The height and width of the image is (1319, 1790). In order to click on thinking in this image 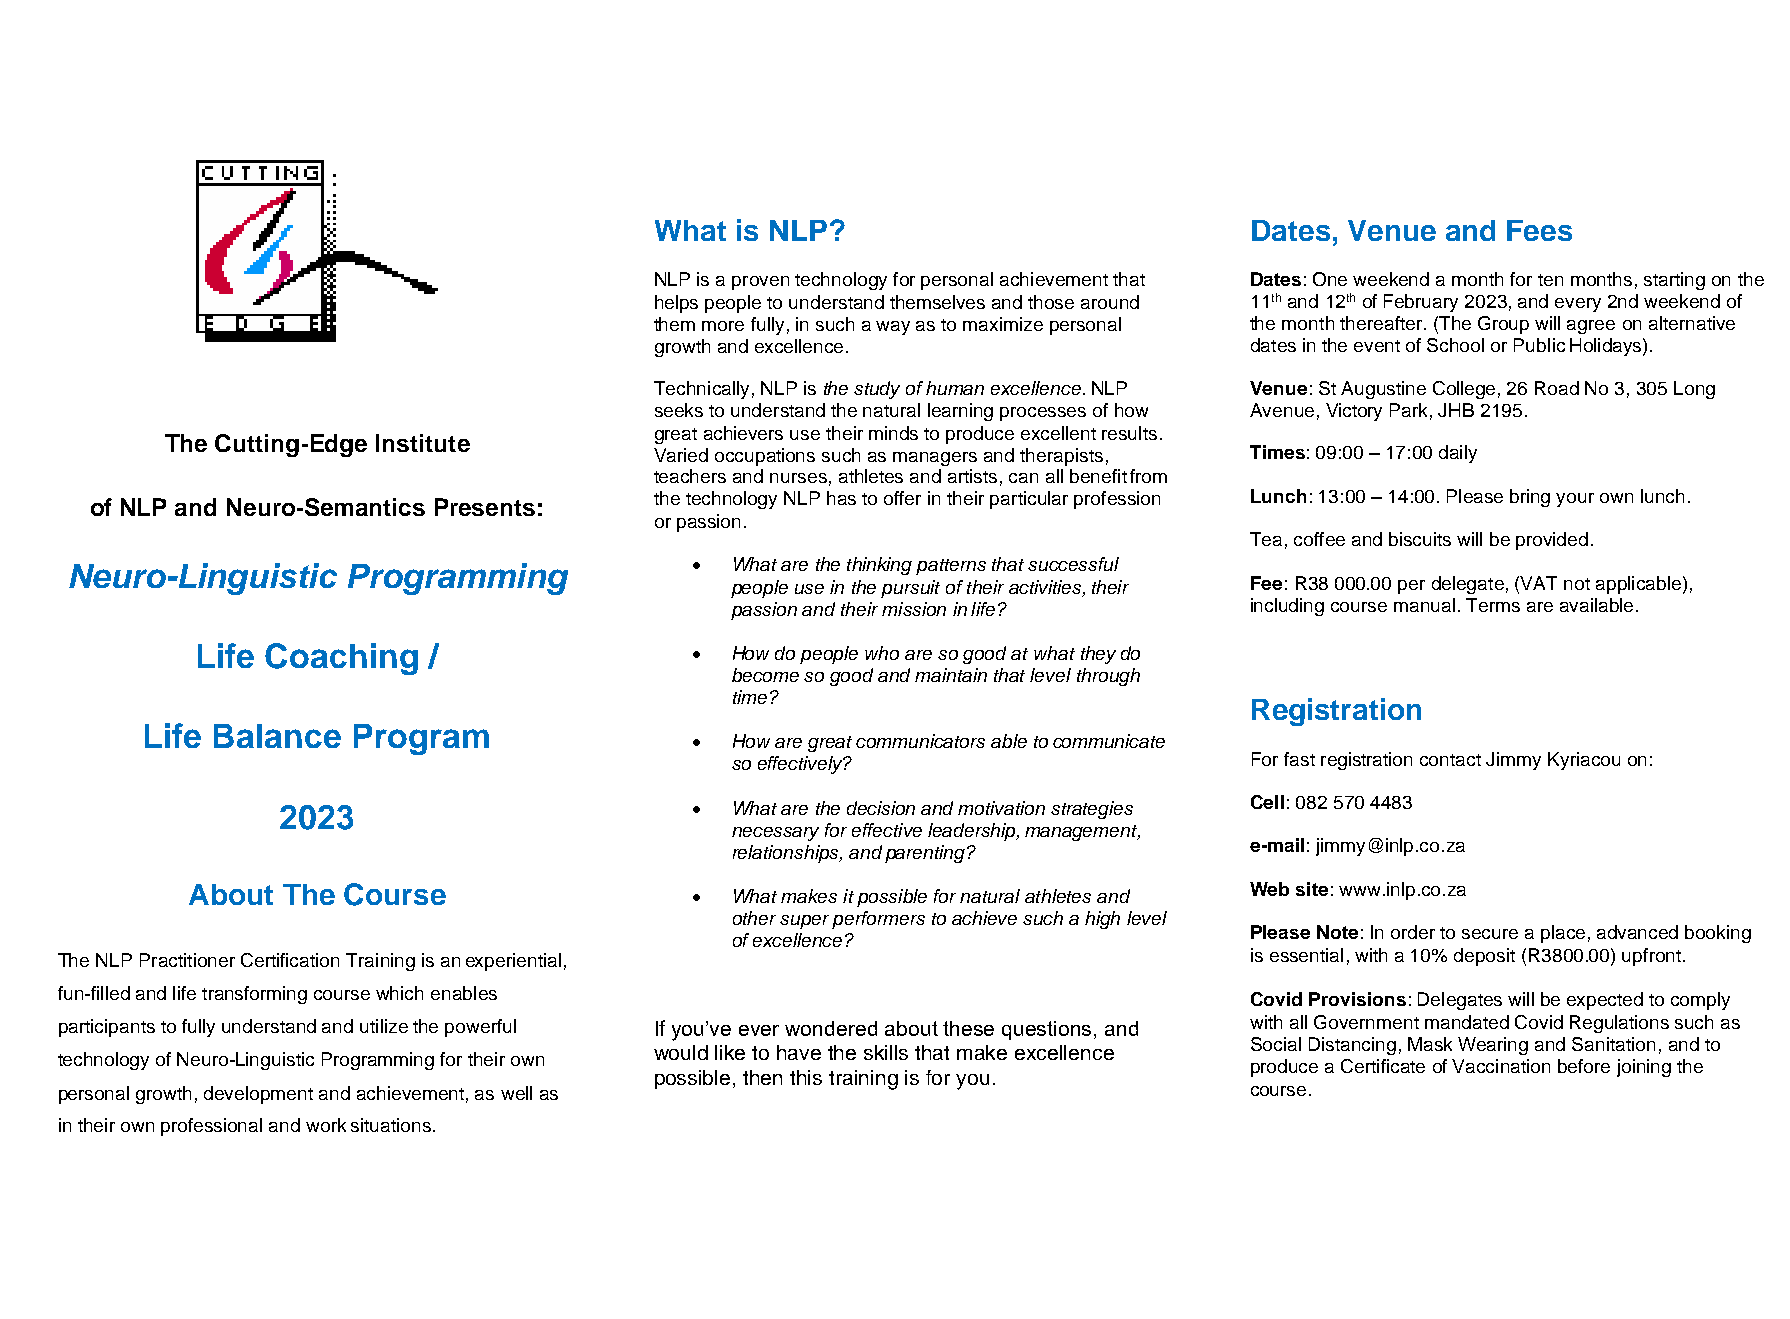, I will do `click(879, 566)`.
